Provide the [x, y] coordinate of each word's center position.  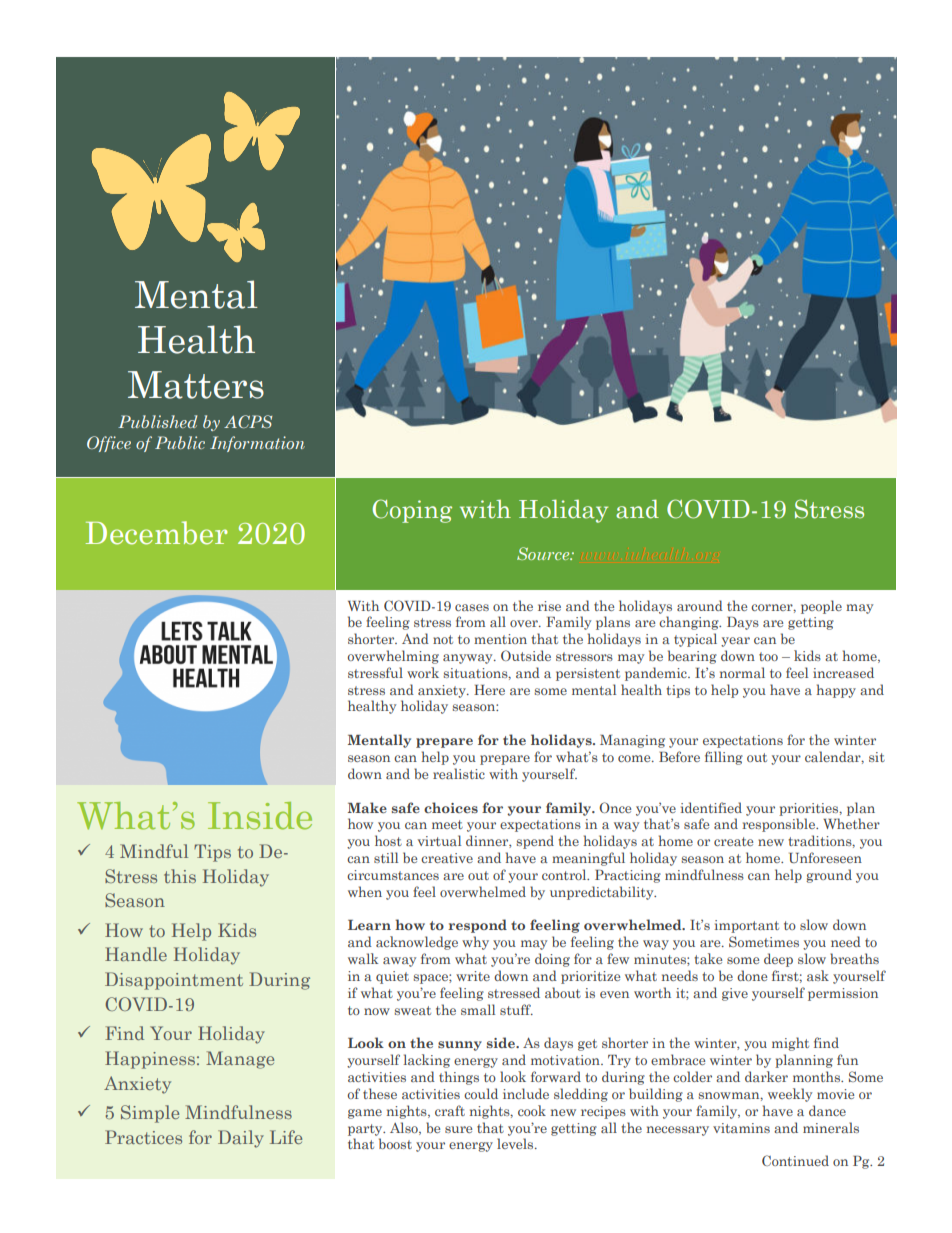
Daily [241, 1139]
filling [724, 758]
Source [544, 553]
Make [367, 807]
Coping [412, 511]
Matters [196, 385]
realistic [459, 773]
